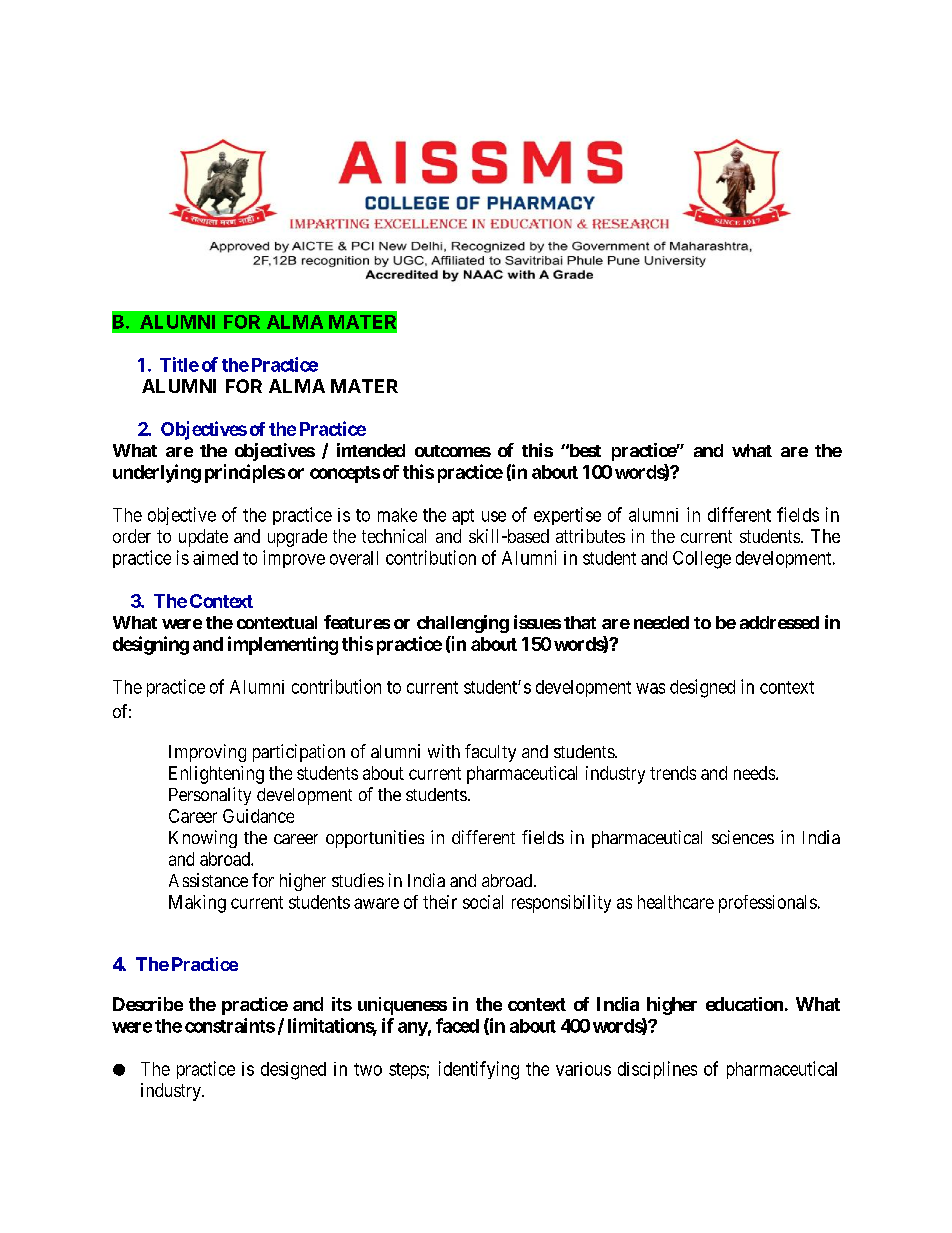 This screenshot has height=1233, width=952. What do you see at coordinates (444, 751) in the screenshot?
I see `with` at bounding box center [444, 751].
